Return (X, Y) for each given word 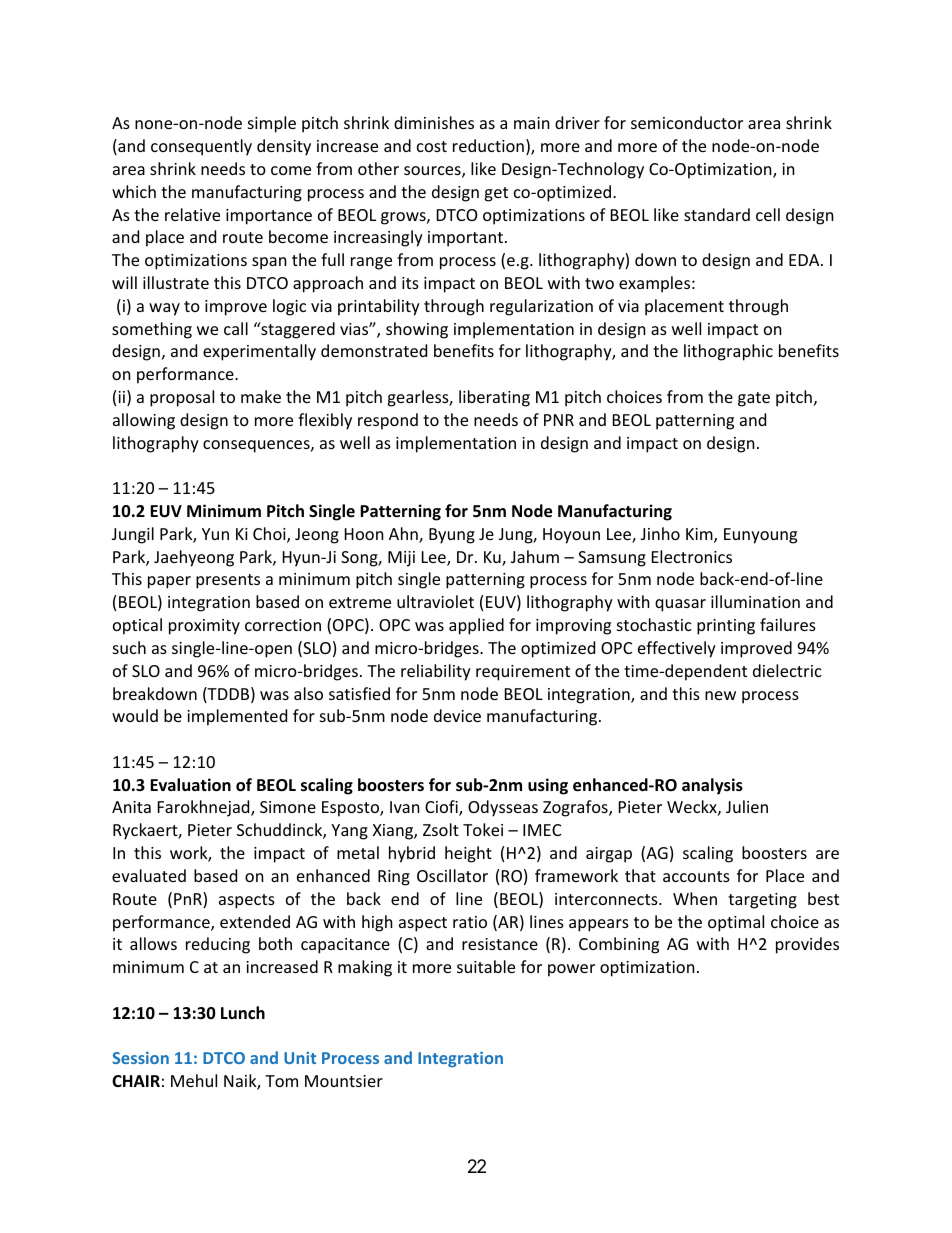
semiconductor (687, 122)
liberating (494, 398)
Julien (747, 806)
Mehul (194, 1080)
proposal (182, 398)
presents (228, 581)
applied (476, 626)
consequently (201, 147)
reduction (488, 145)
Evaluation (190, 785)
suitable (486, 966)
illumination (755, 601)
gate (754, 399)
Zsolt (441, 829)
